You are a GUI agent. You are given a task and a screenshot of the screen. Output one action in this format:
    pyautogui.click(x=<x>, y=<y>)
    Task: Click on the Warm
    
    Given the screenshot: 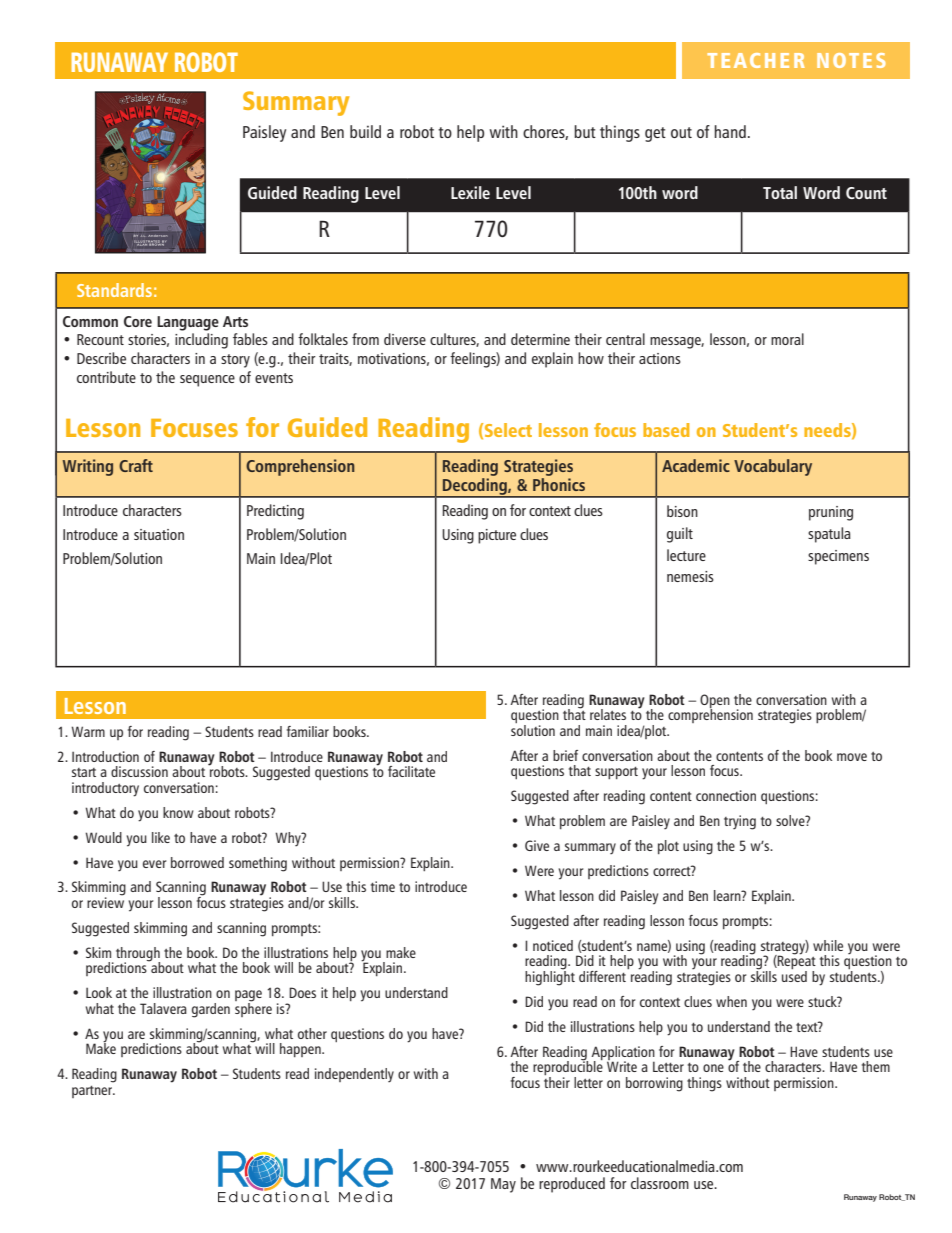 What is the action you would take?
    pyautogui.click(x=88, y=731)
